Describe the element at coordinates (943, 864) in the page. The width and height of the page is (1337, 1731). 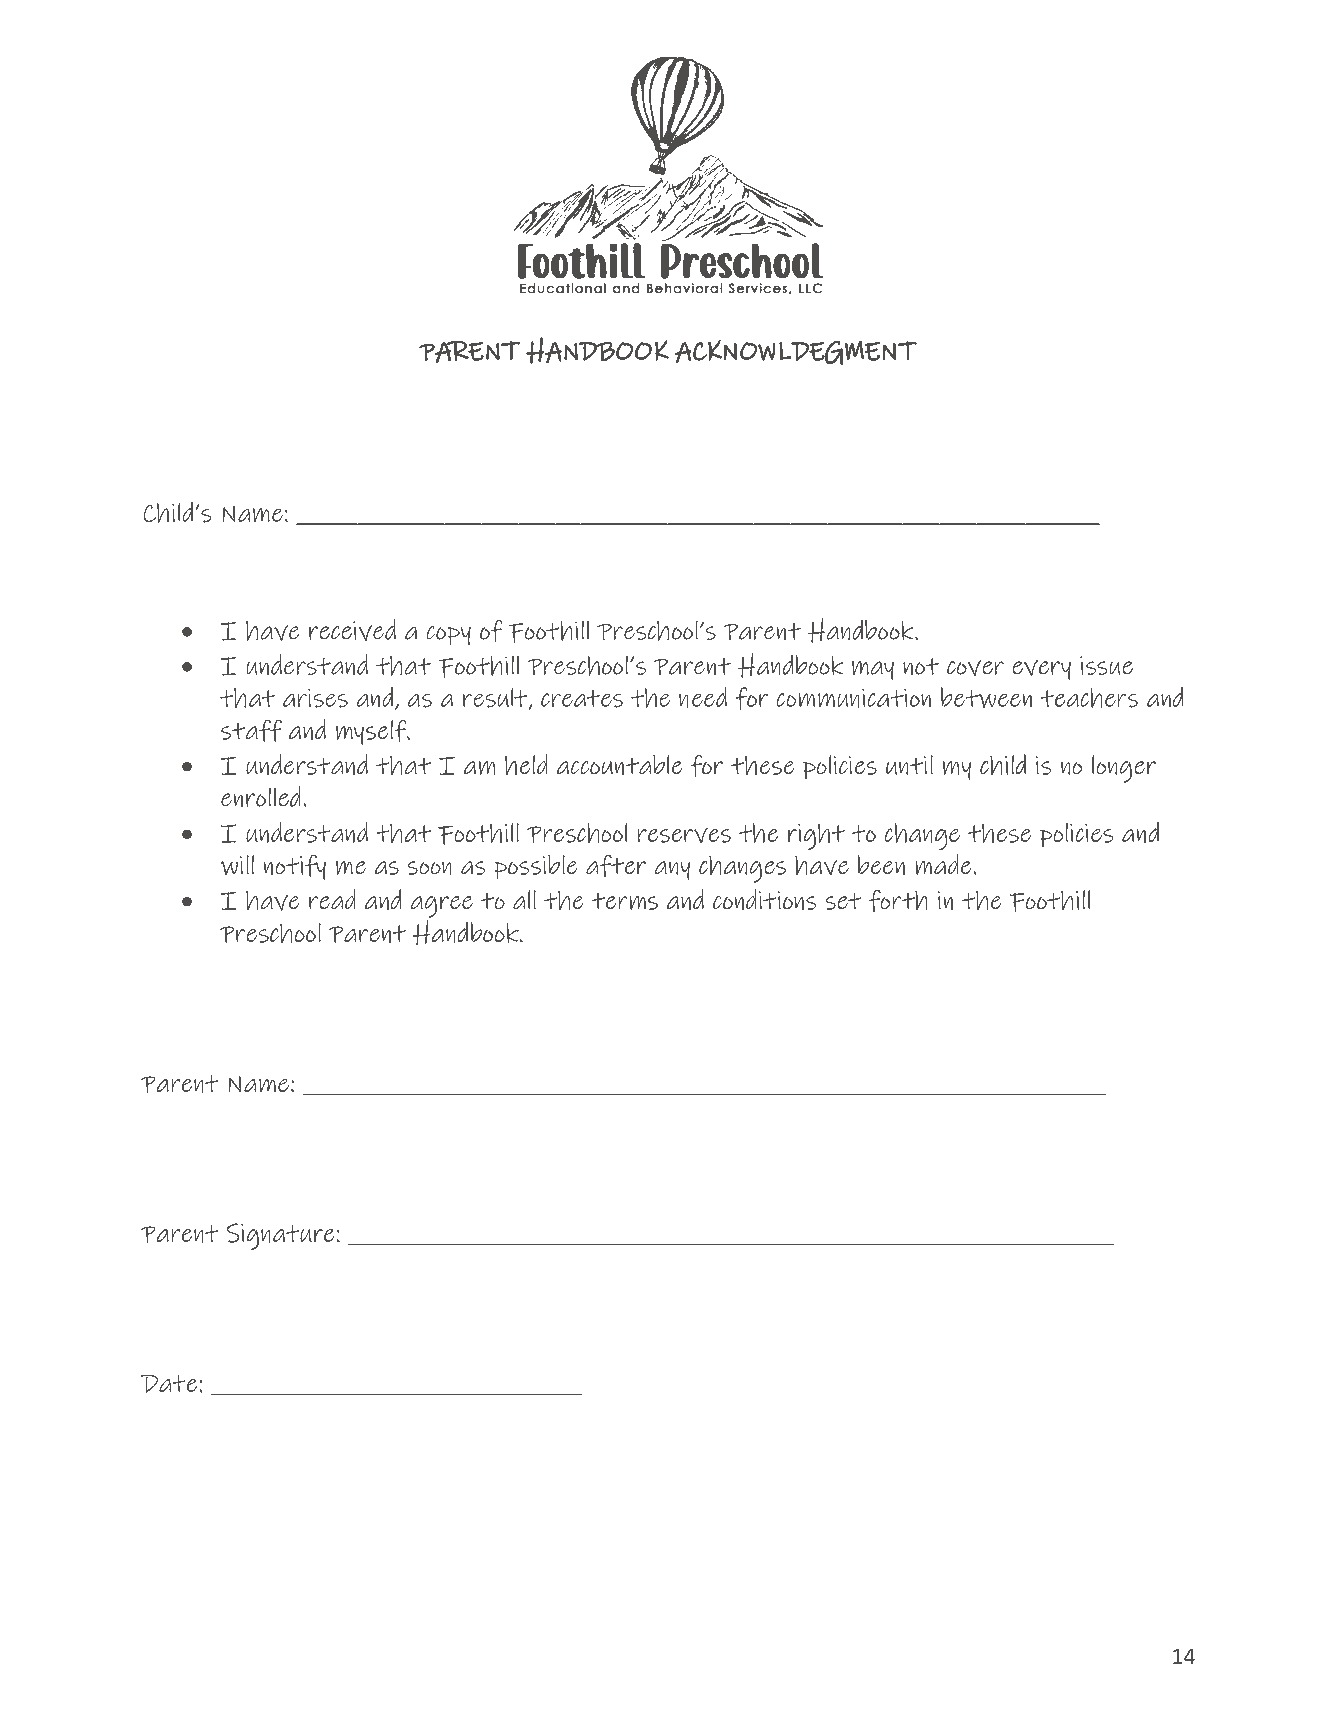
I see `made` at that location.
